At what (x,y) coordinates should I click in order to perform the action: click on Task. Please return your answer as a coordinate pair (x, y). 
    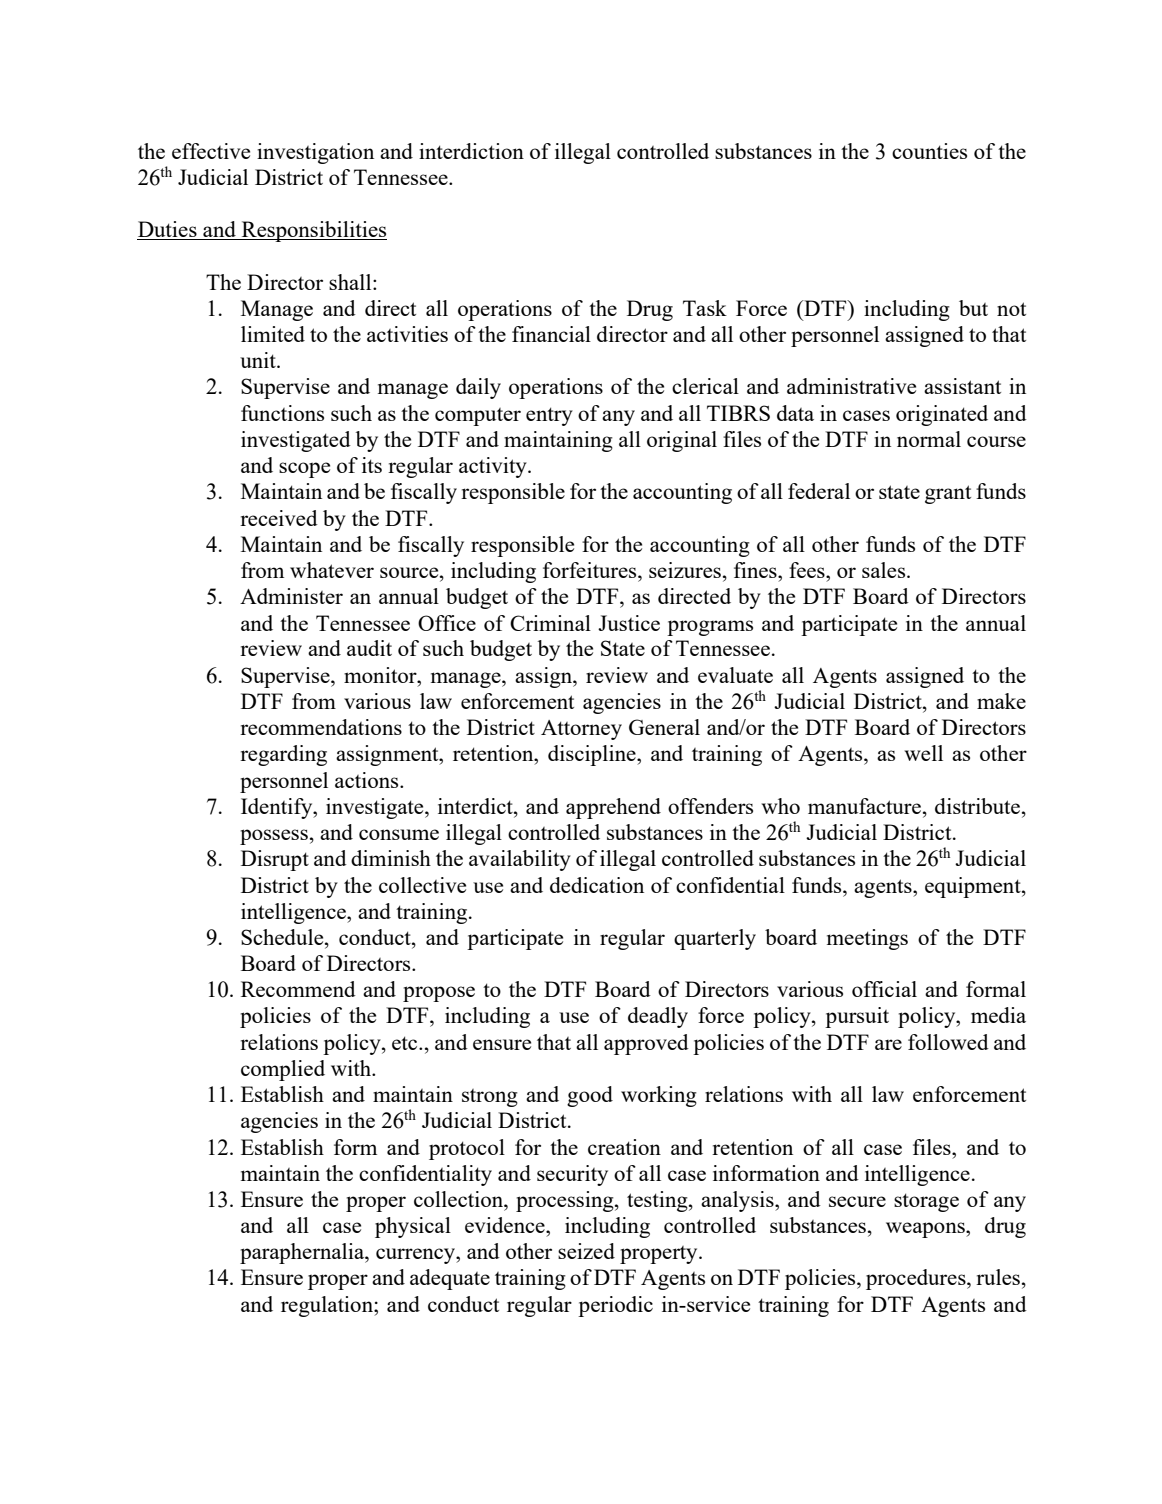
    Looking at the image, I should click on (705, 308).
